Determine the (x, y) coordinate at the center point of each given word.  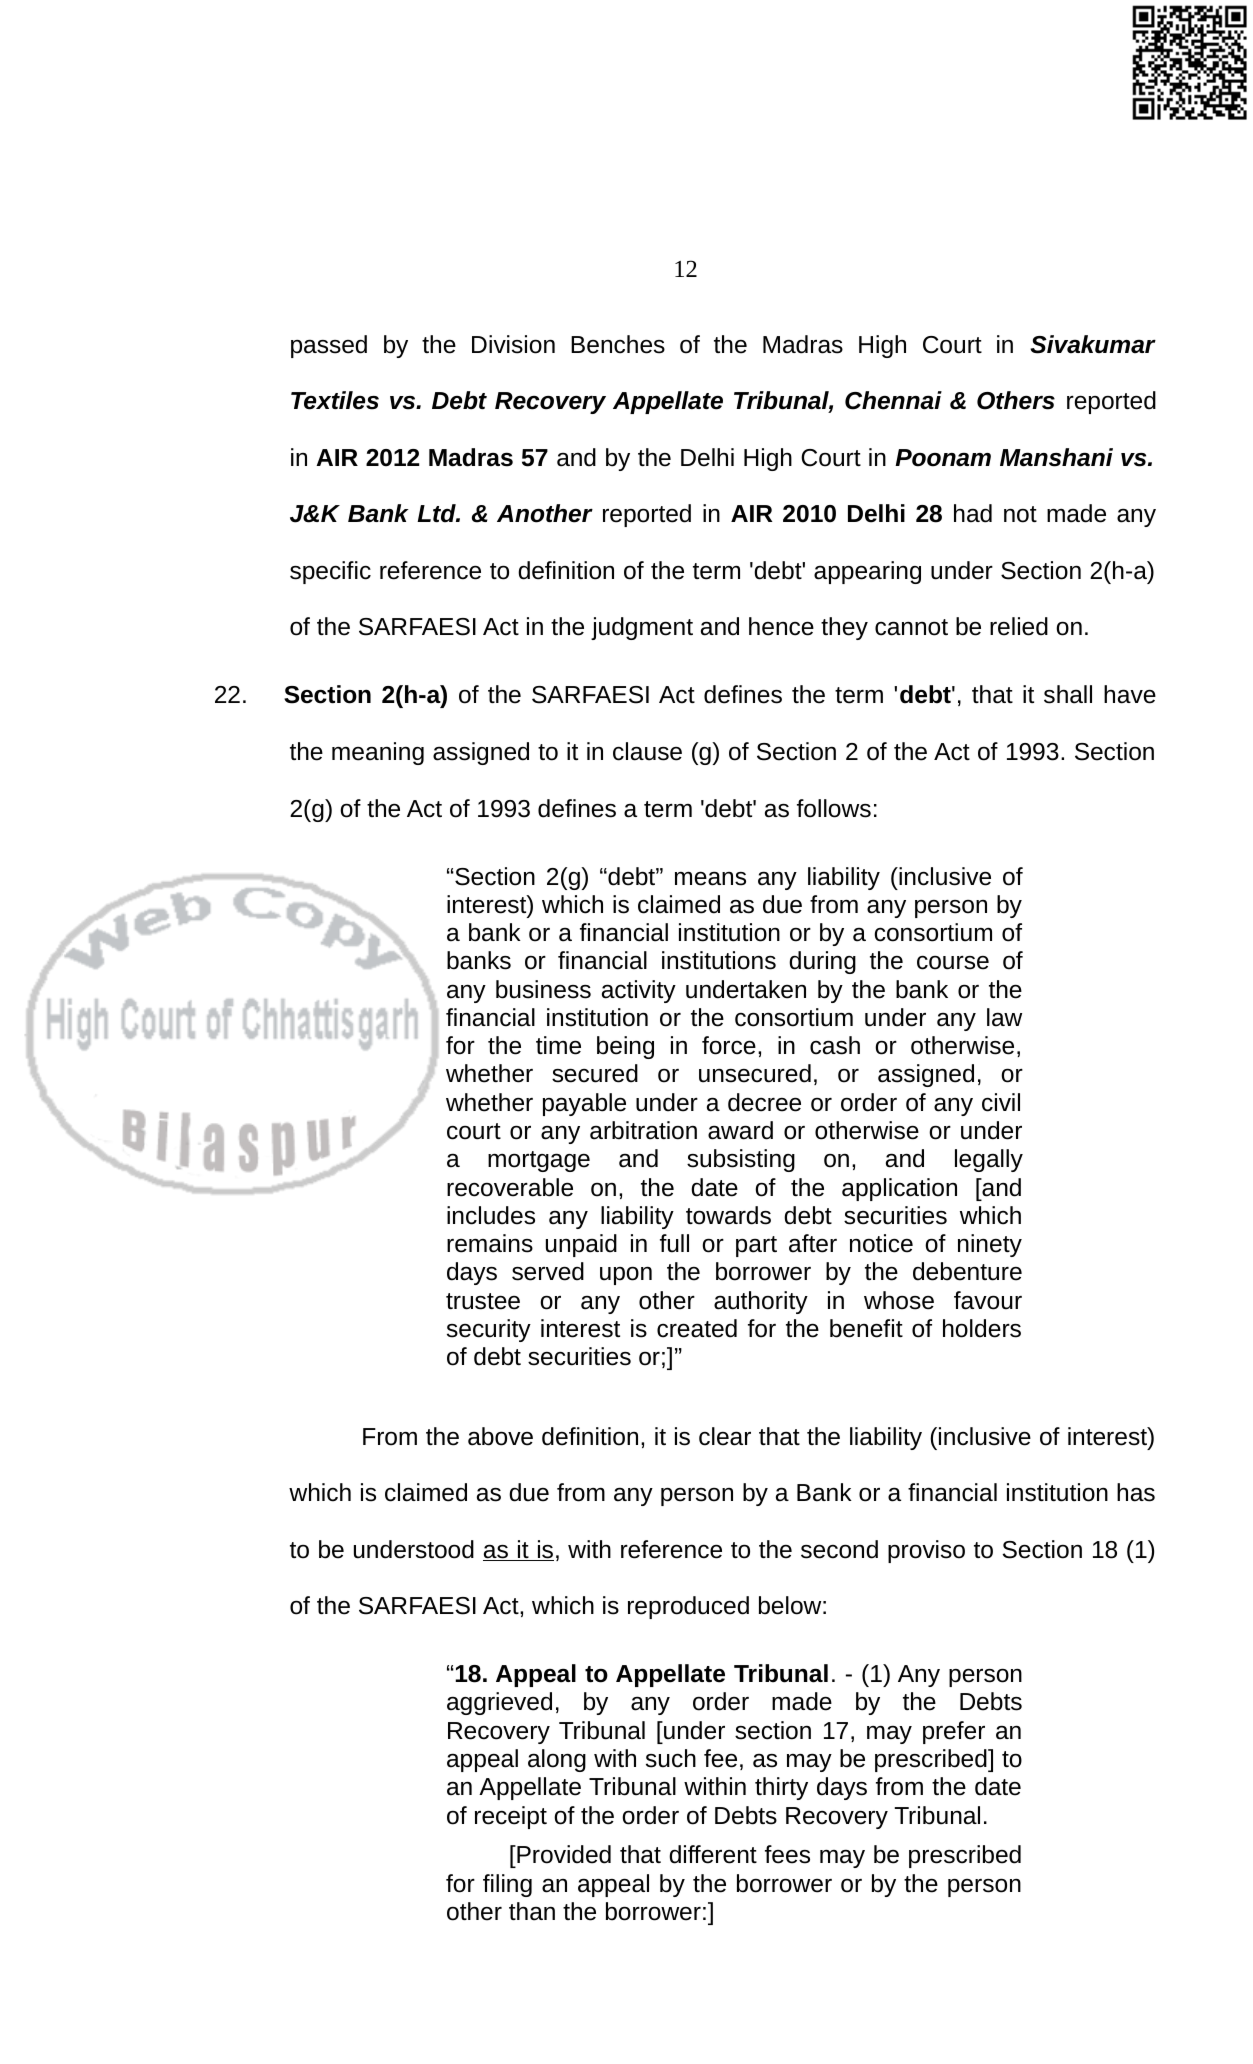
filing (507, 1885)
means (710, 878)
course (953, 962)
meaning (378, 753)
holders (982, 1328)
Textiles (335, 400)
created (697, 1328)
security (489, 1330)
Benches (618, 344)
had (973, 513)
